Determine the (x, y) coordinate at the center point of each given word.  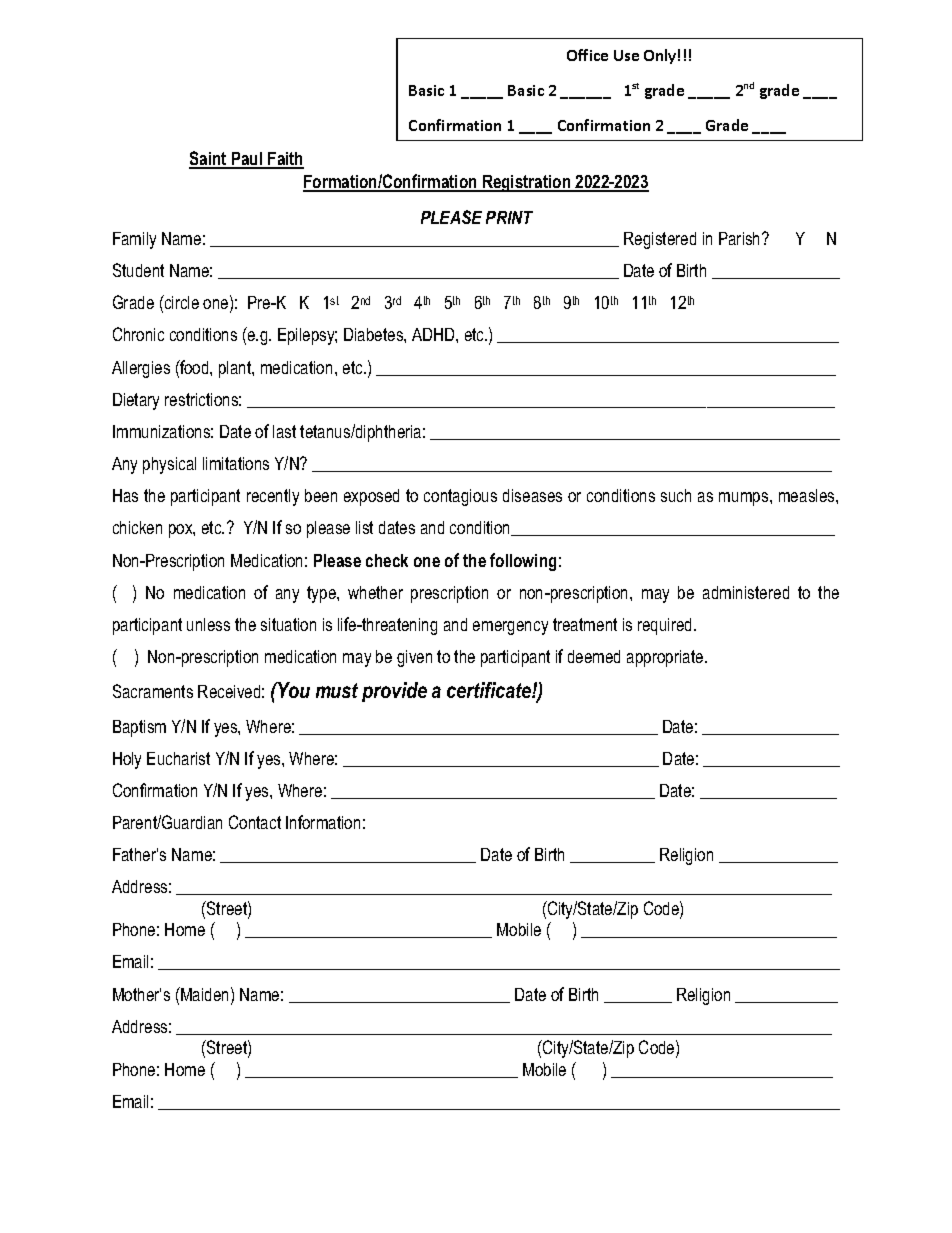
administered (746, 592)
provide (394, 692)
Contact (255, 822)
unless (208, 624)
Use (626, 55)
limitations (236, 463)
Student (138, 270)
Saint (209, 159)
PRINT (509, 217)
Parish (741, 238)
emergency (510, 628)
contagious (460, 497)
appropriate (666, 658)
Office (587, 55)
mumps (745, 499)
